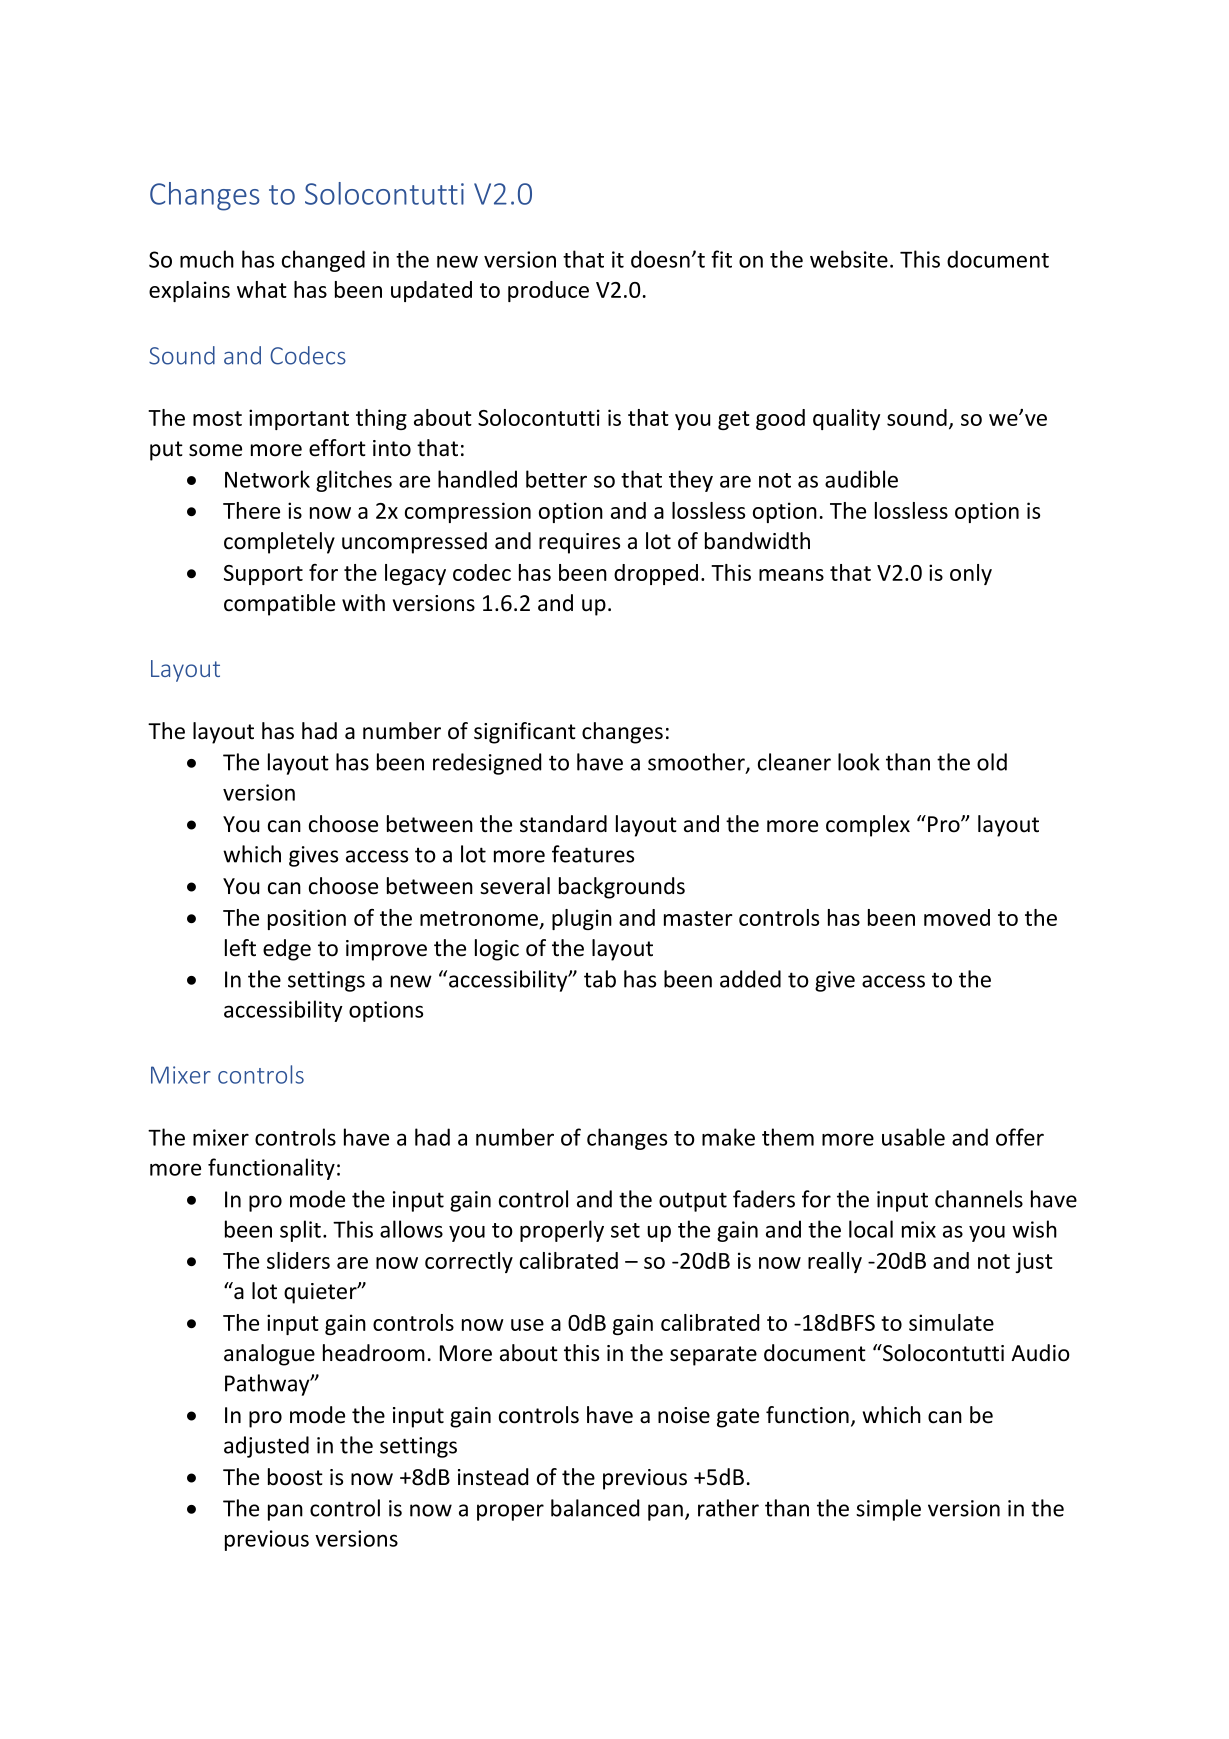 The height and width of the page is (1739, 1229). Describe the element at coordinates (849, 259) in the page. I see `website` at that location.
